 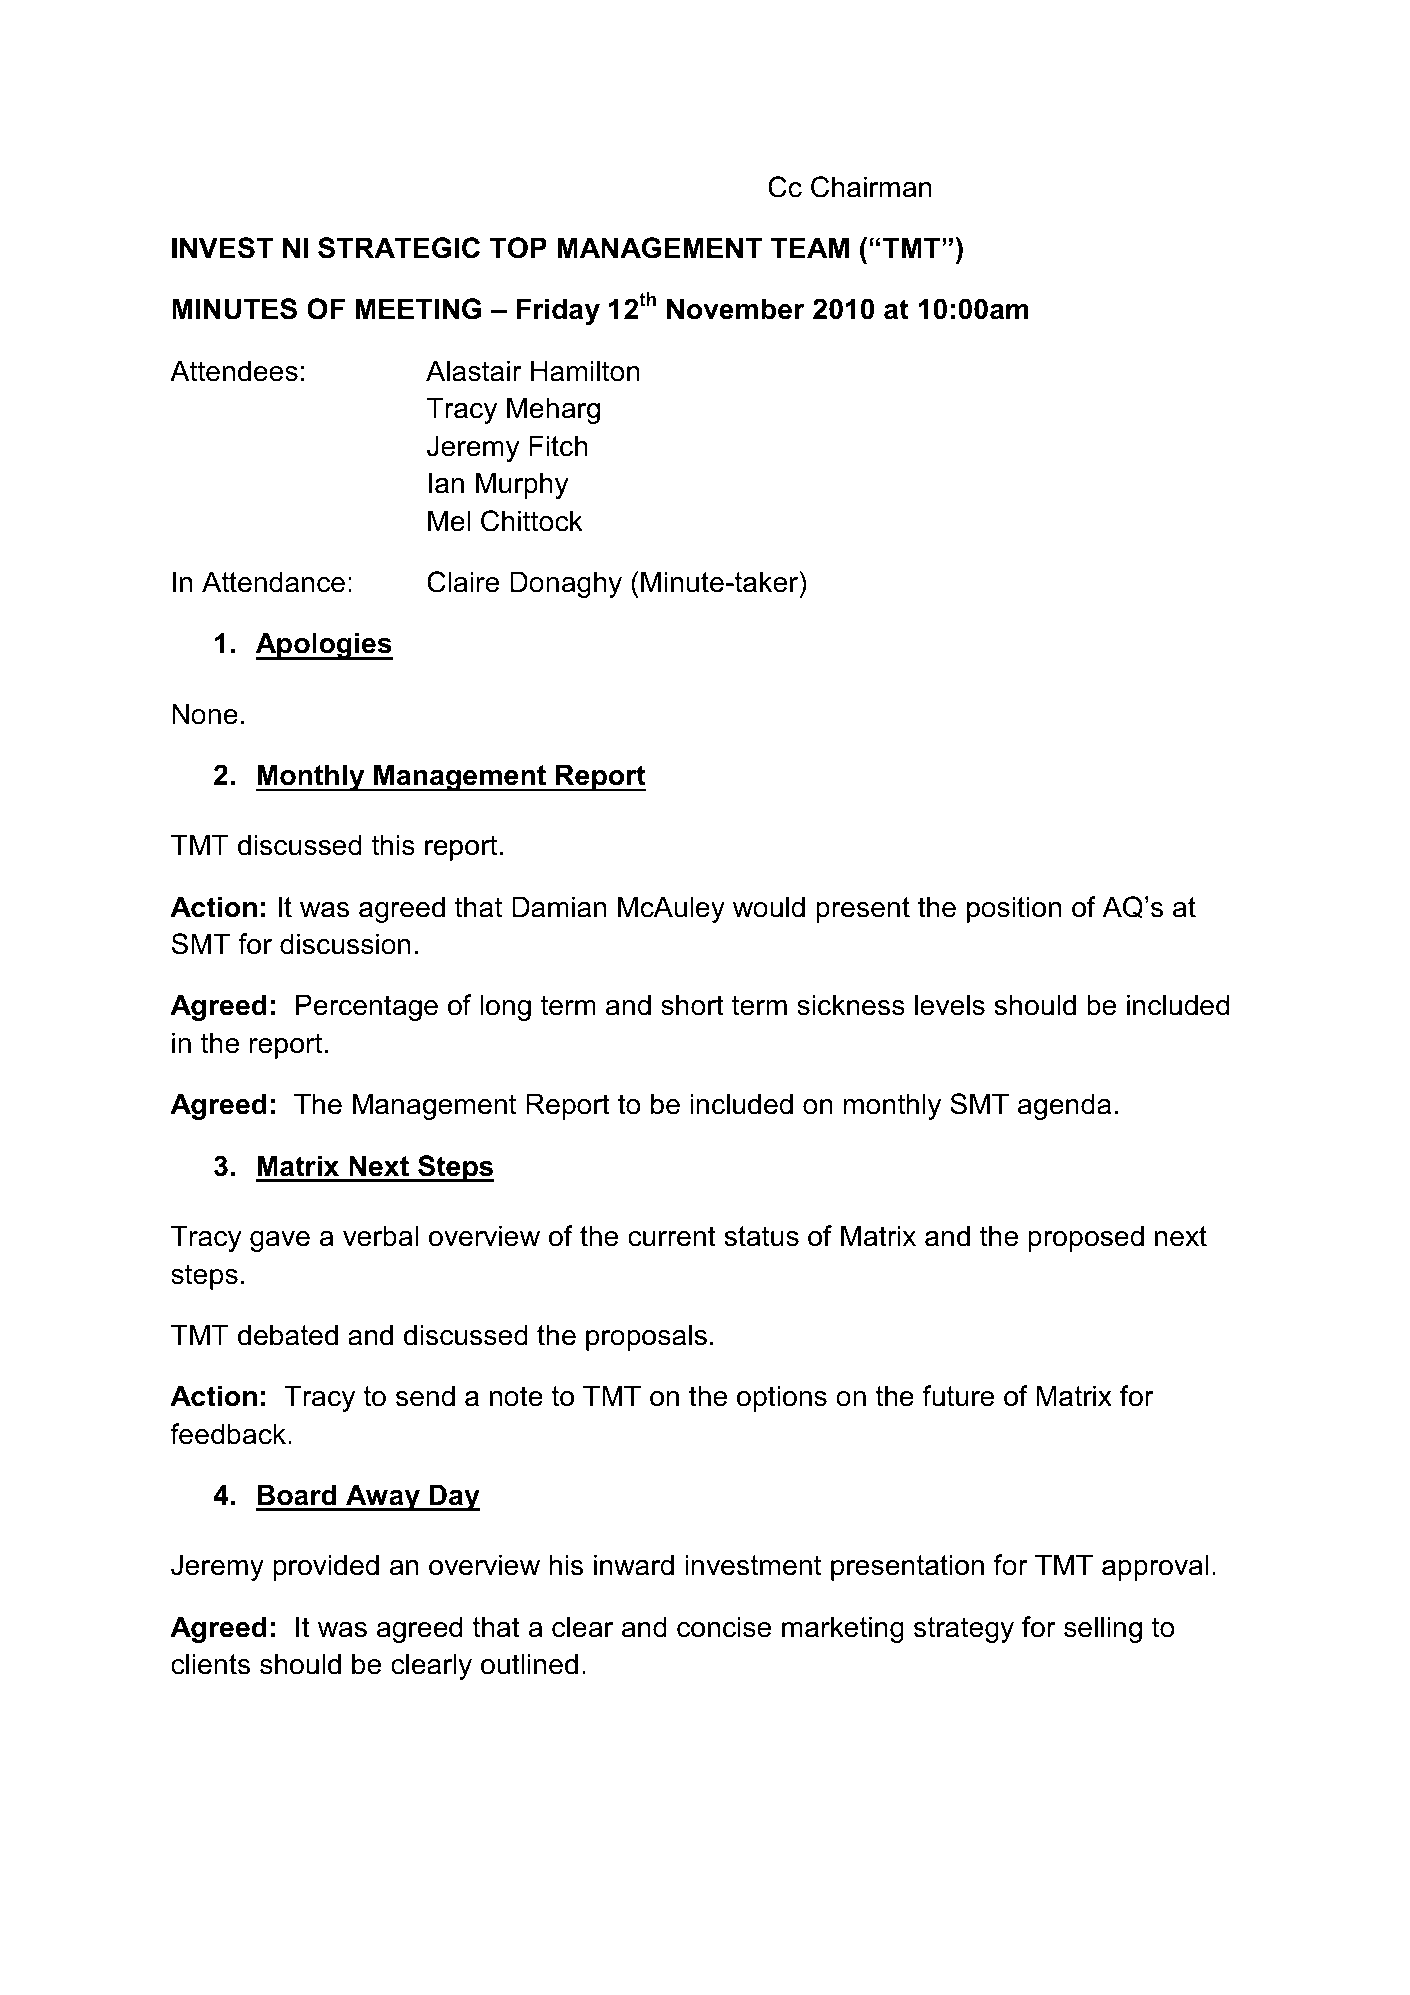 What do you see at coordinates (871, 187) in the document?
I see `Chairman` at bounding box center [871, 187].
